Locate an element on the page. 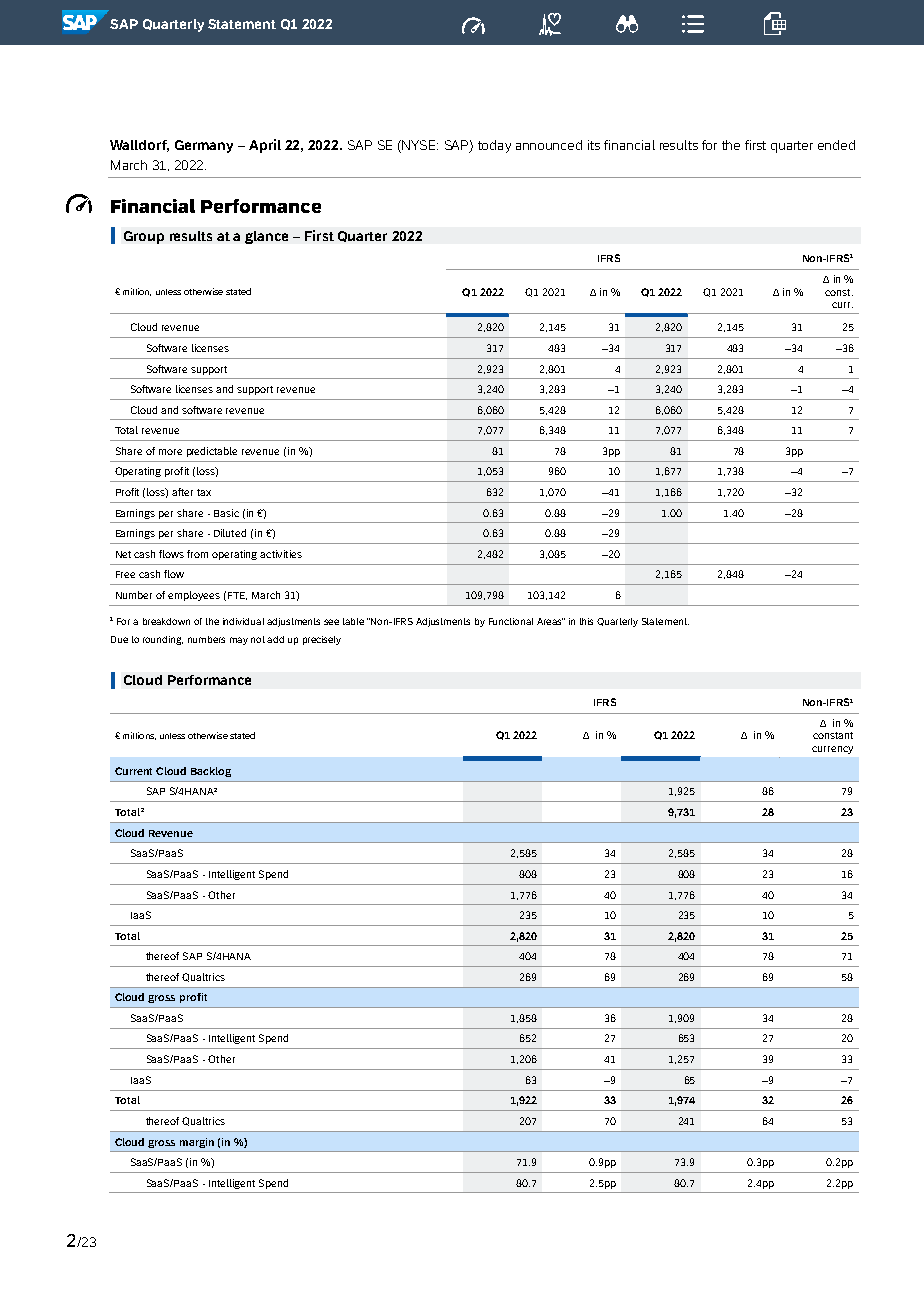 Image resolution: width=924 pixels, height=1308 pixels. this is located at coordinates (586, 621).
